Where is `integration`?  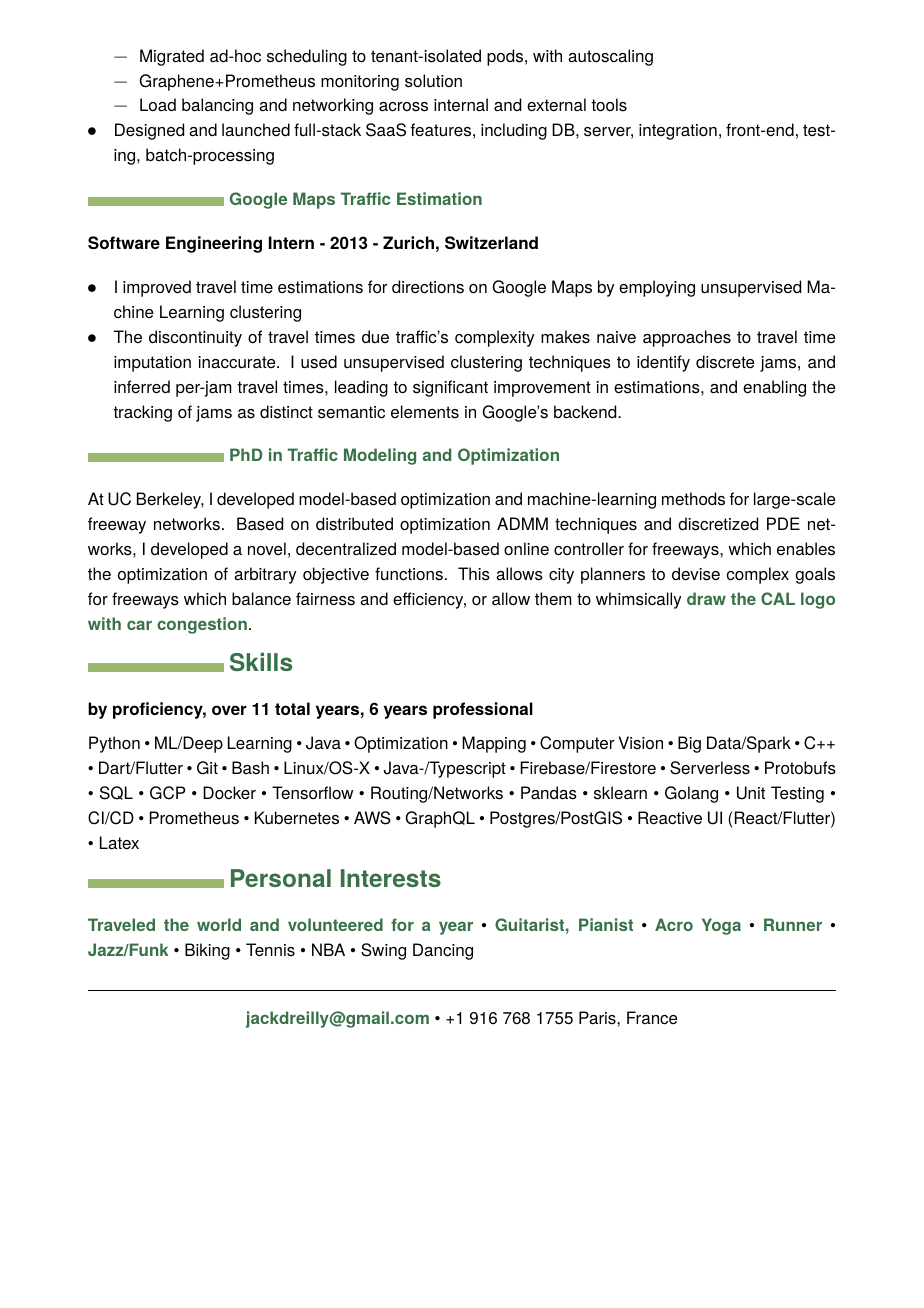
integration is located at coordinates (678, 132).
